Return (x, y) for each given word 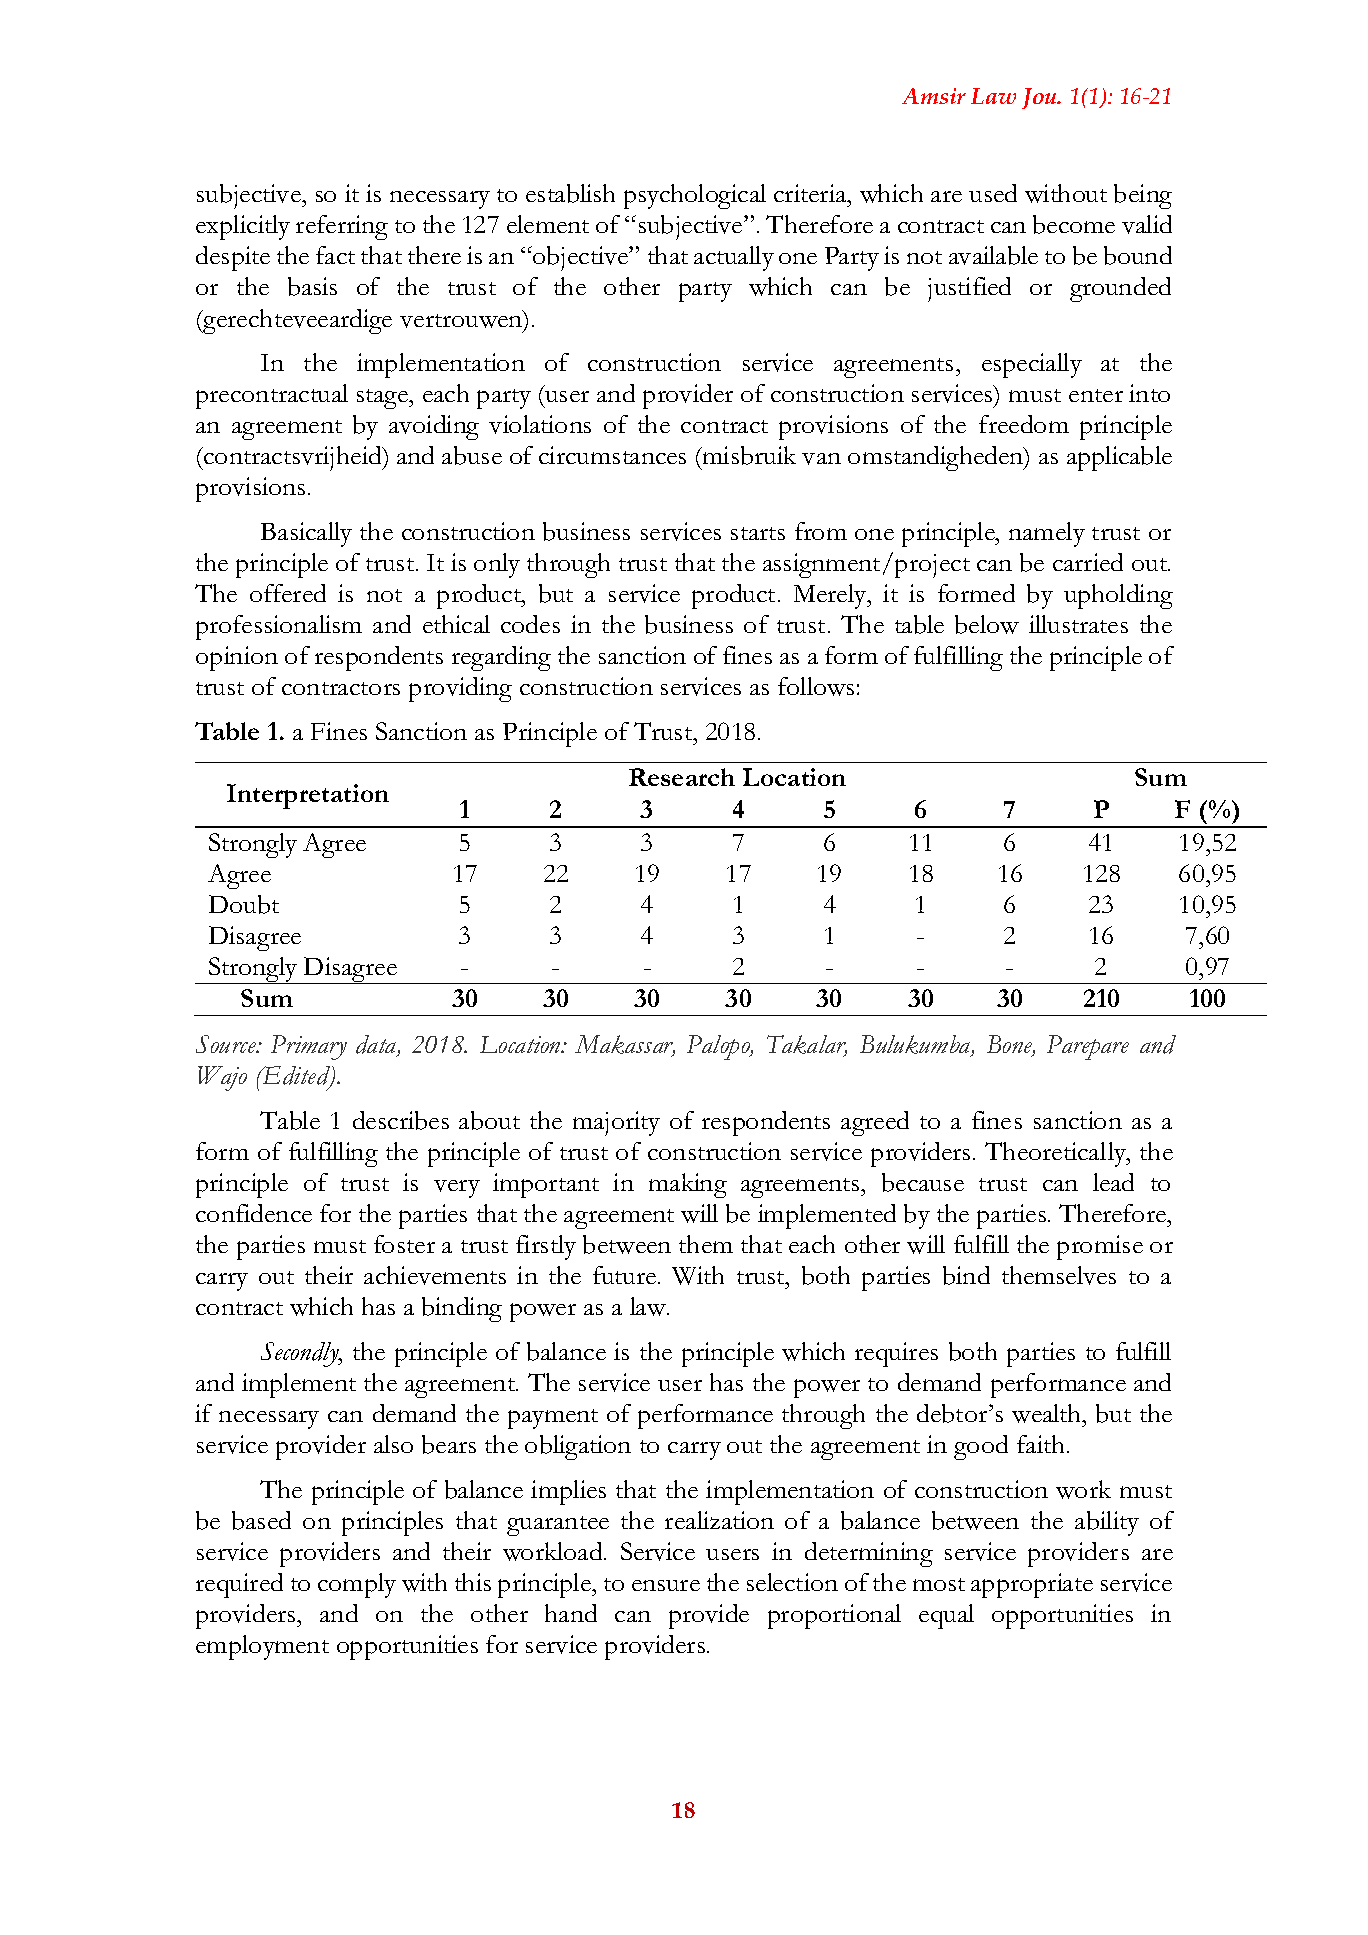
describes (401, 1120)
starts (758, 533)
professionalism (279, 627)
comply (357, 1585)
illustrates (1078, 624)
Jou (1040, 98)
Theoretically (1057, 1154)
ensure (666, 1585)
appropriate (1032, 1585)
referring (342, 227)
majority (616, 1123)
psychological (695, 196)
